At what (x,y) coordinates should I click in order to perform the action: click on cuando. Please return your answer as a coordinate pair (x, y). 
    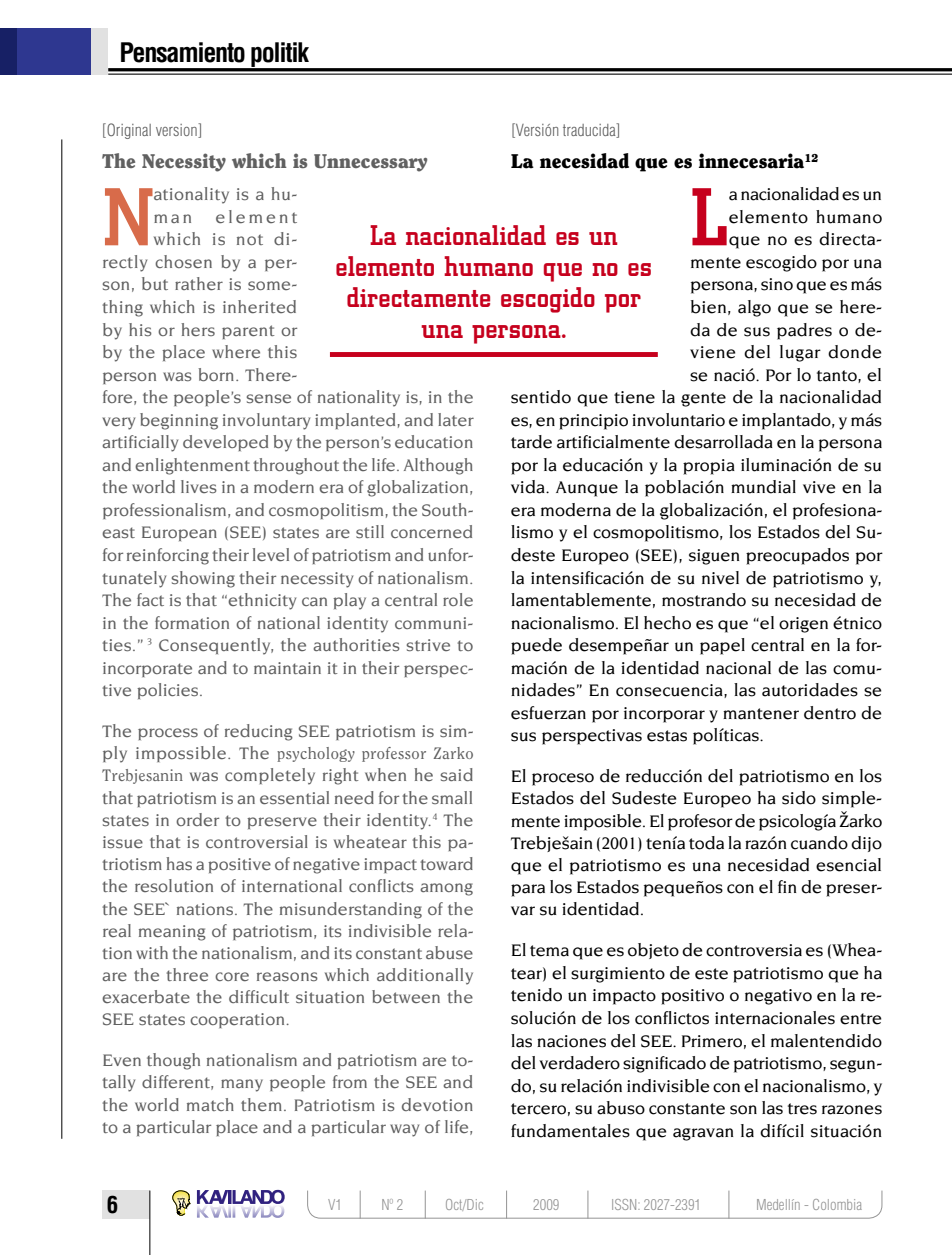
    Looking at the image, I should click on (819, 843).
